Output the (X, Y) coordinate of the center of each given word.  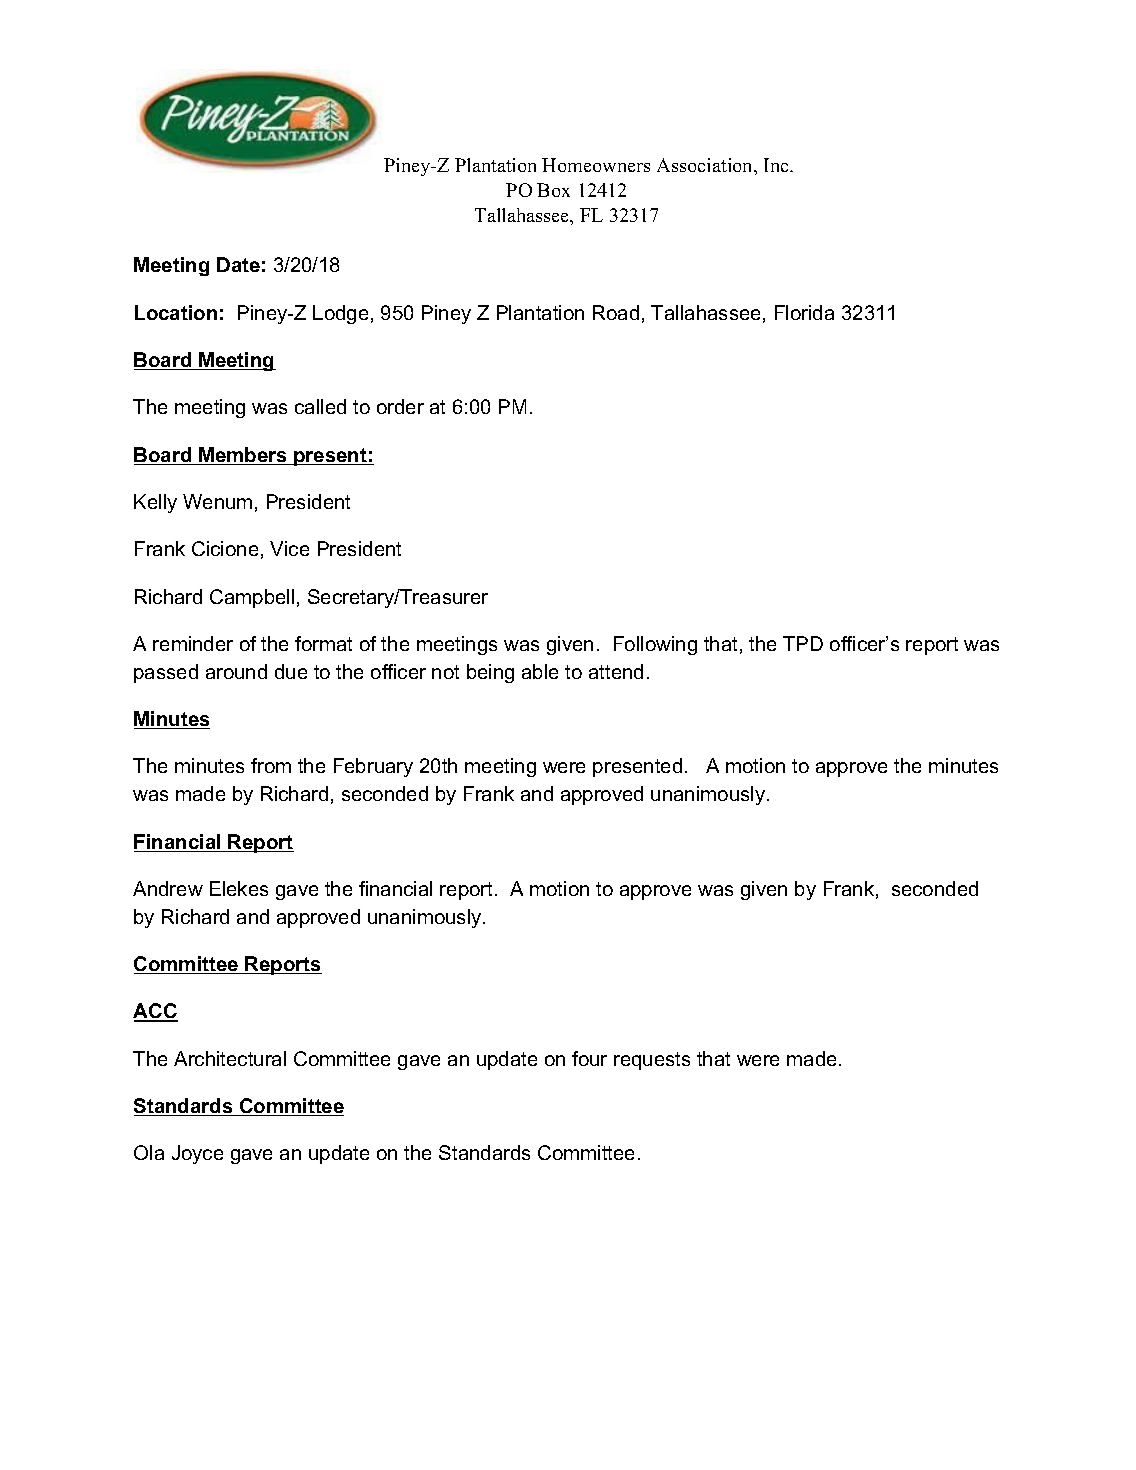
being (490, 673)
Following (655, 645)
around (236, 671)
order (400, 406)
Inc (777, 165)
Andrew (168, 888)
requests (652, 1061)
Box (553, 190)
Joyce (197, 1154)
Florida (804, 312)
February (373, 767)
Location (176, 312)
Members (243, 456)
